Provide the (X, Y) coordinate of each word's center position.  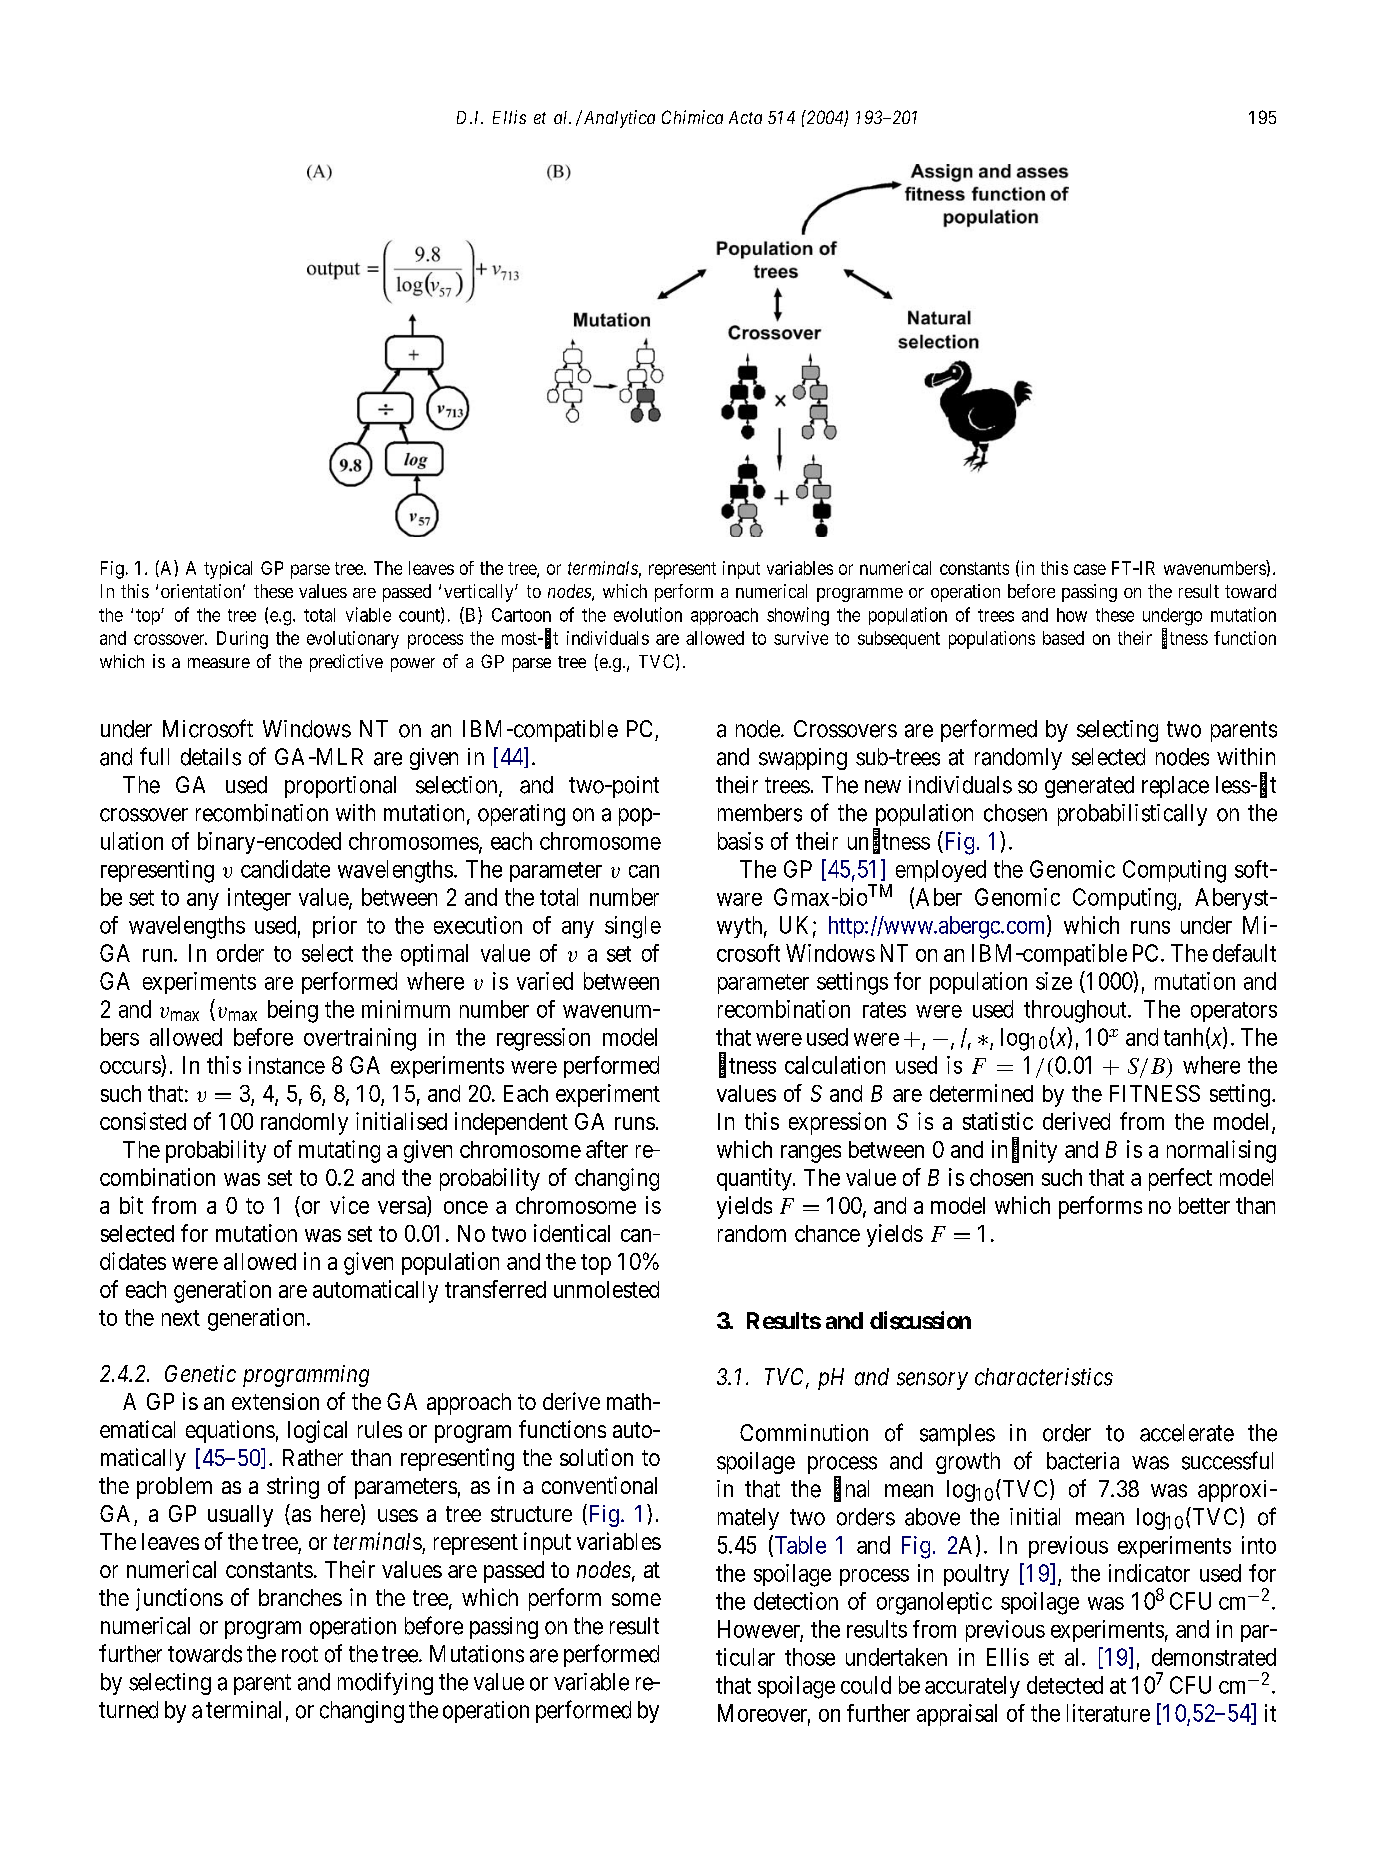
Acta (745, 117)
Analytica (618, 119)
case (1090, 569)
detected (1065, 1685)
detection (796, 1601)
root (300, 1654)
